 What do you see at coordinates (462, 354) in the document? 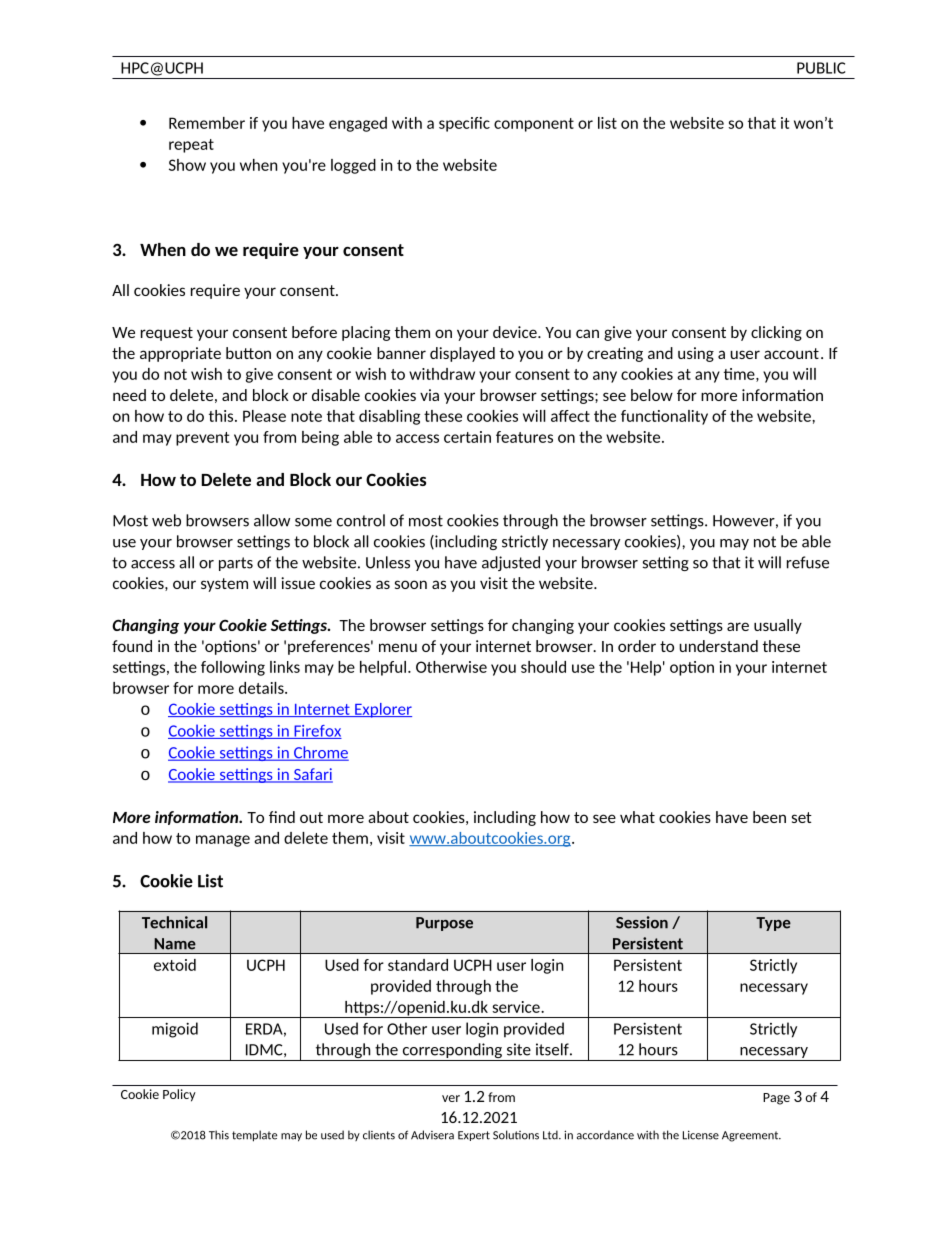
I see `displayed` at bounding box center [462, 354].
